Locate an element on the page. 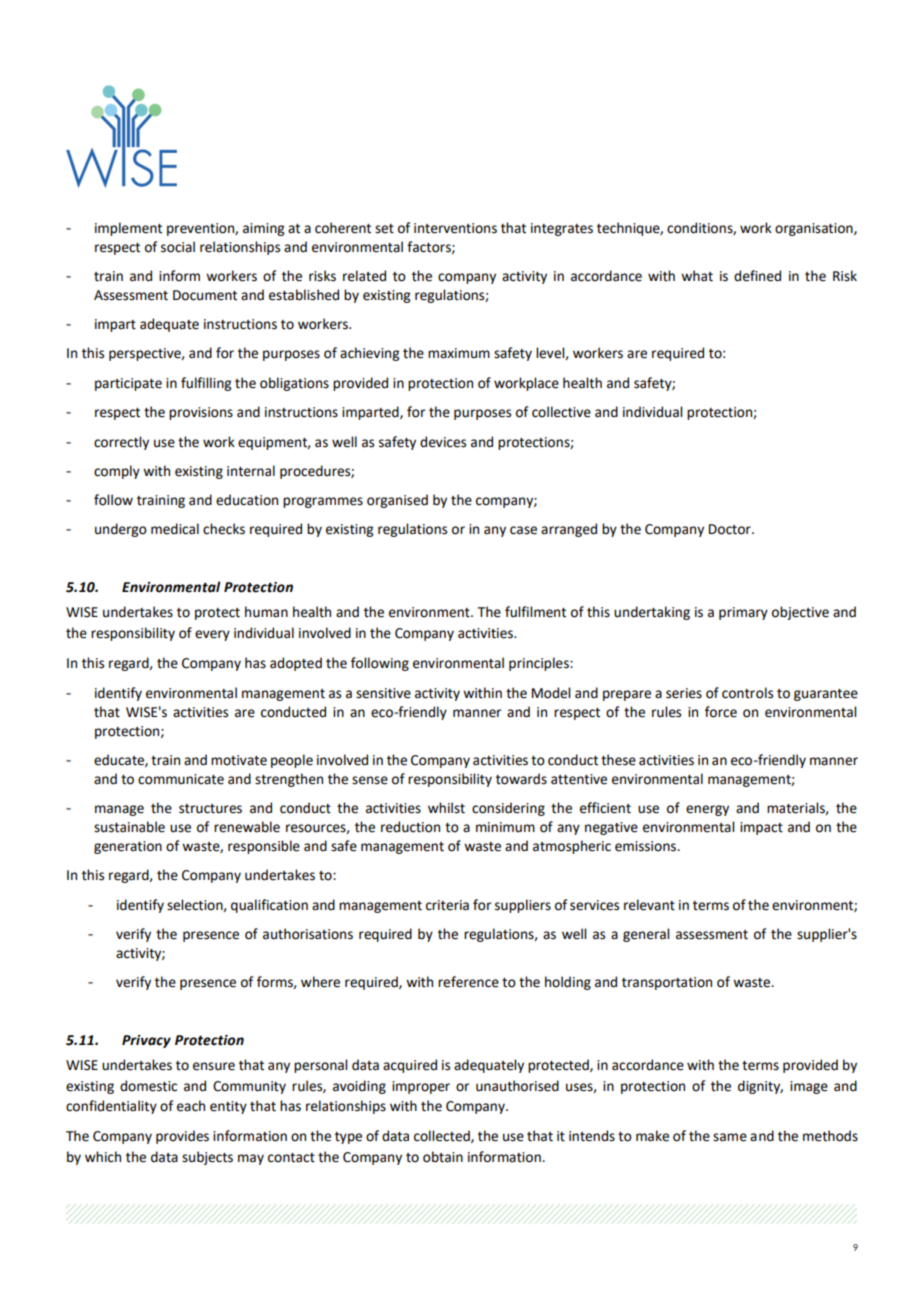 This image has height=1308, width=924. sensitive is located at coordinates (383, 693).
